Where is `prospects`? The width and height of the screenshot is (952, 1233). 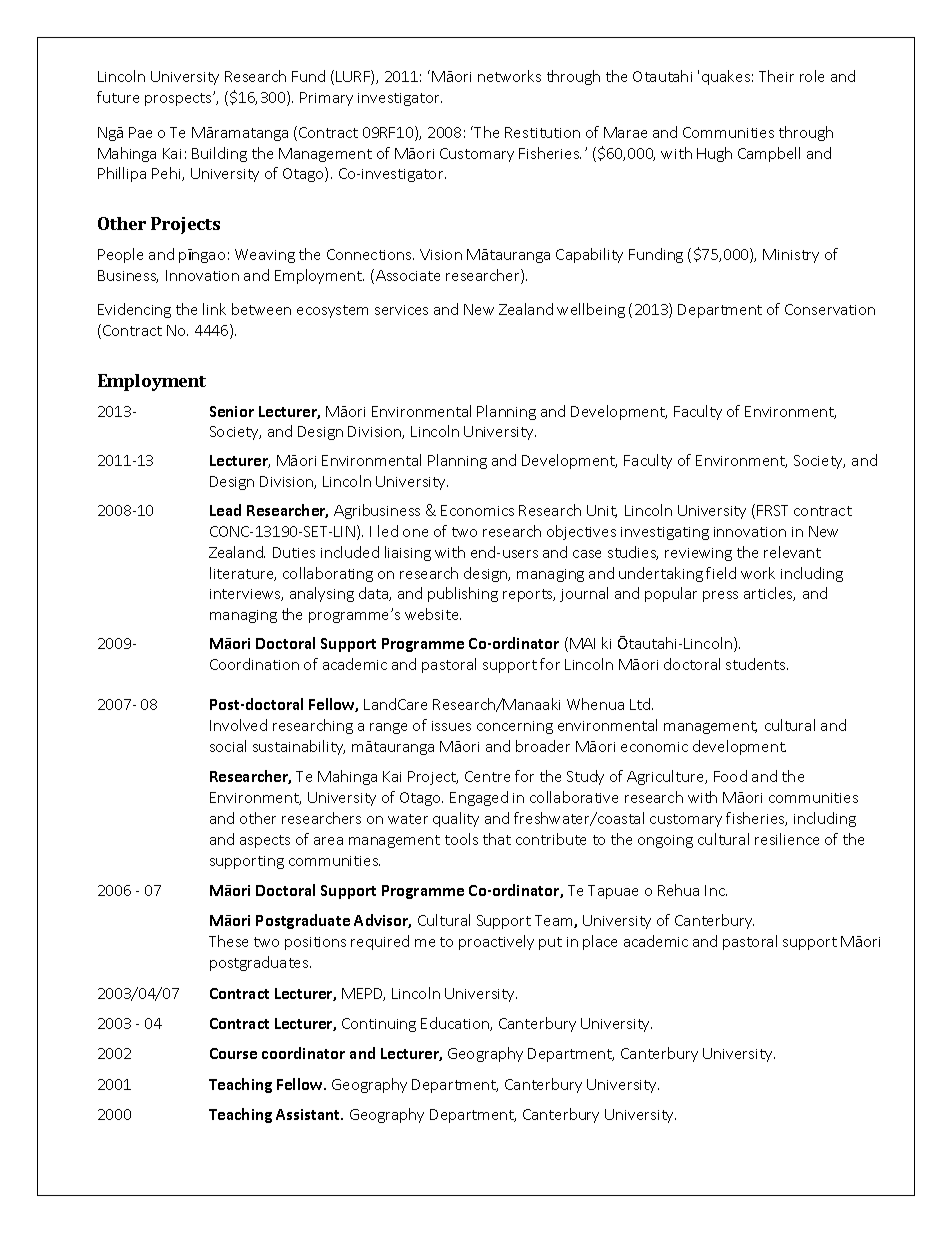
prospects is located at coordinates (179, 99).
